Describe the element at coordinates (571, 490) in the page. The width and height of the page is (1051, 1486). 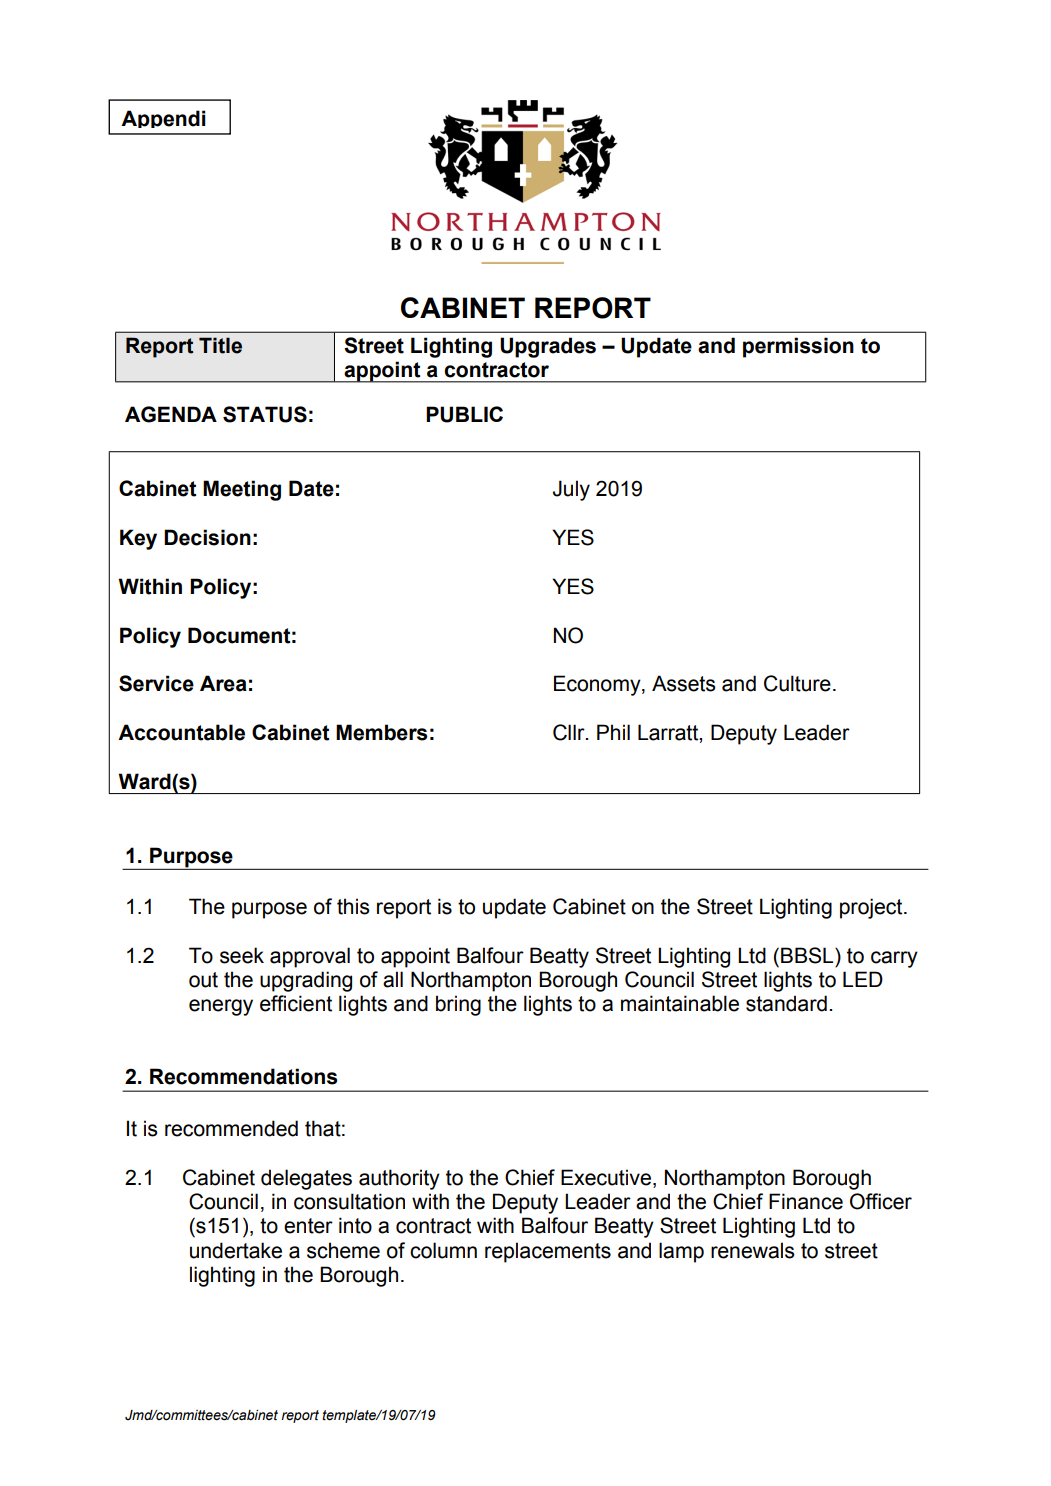
I see `July` at that location.
